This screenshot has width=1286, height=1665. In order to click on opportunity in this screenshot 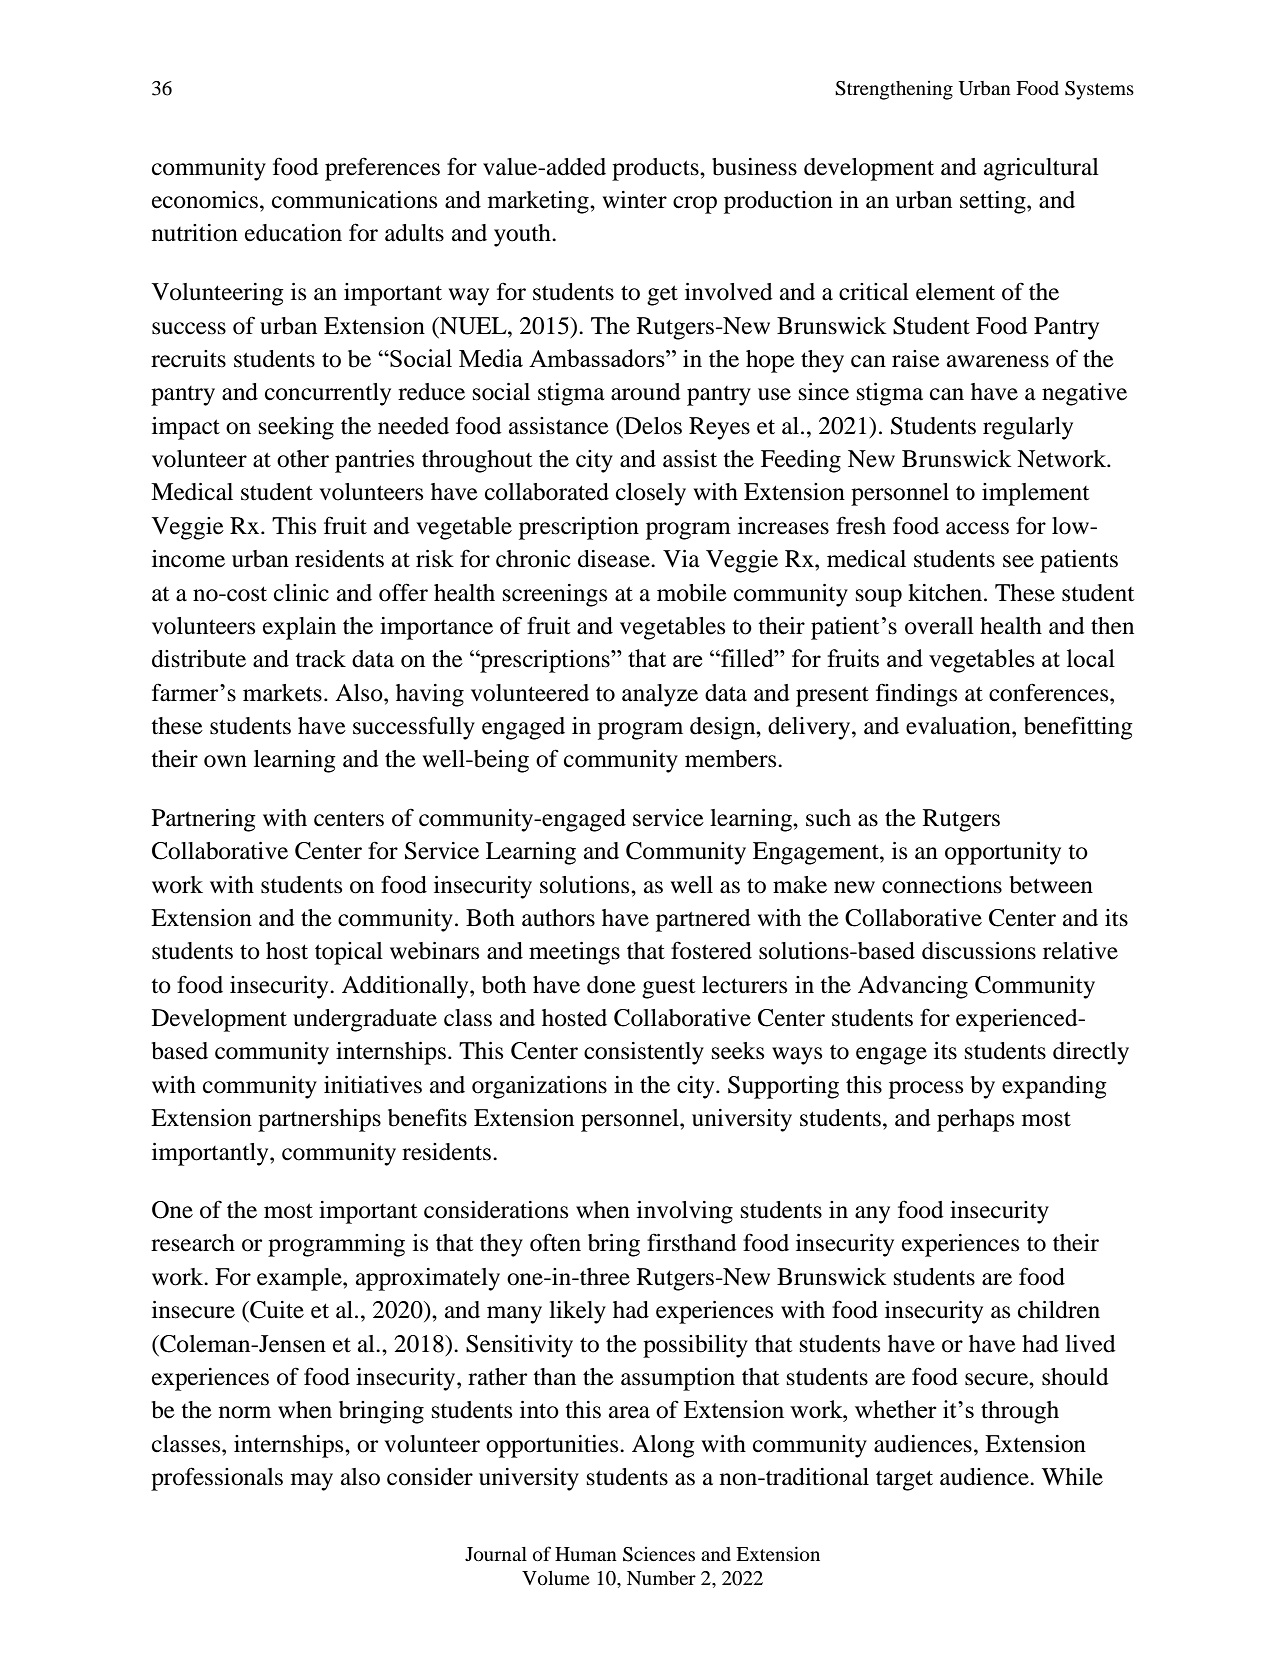, I will do `click(1003, 853)`.
